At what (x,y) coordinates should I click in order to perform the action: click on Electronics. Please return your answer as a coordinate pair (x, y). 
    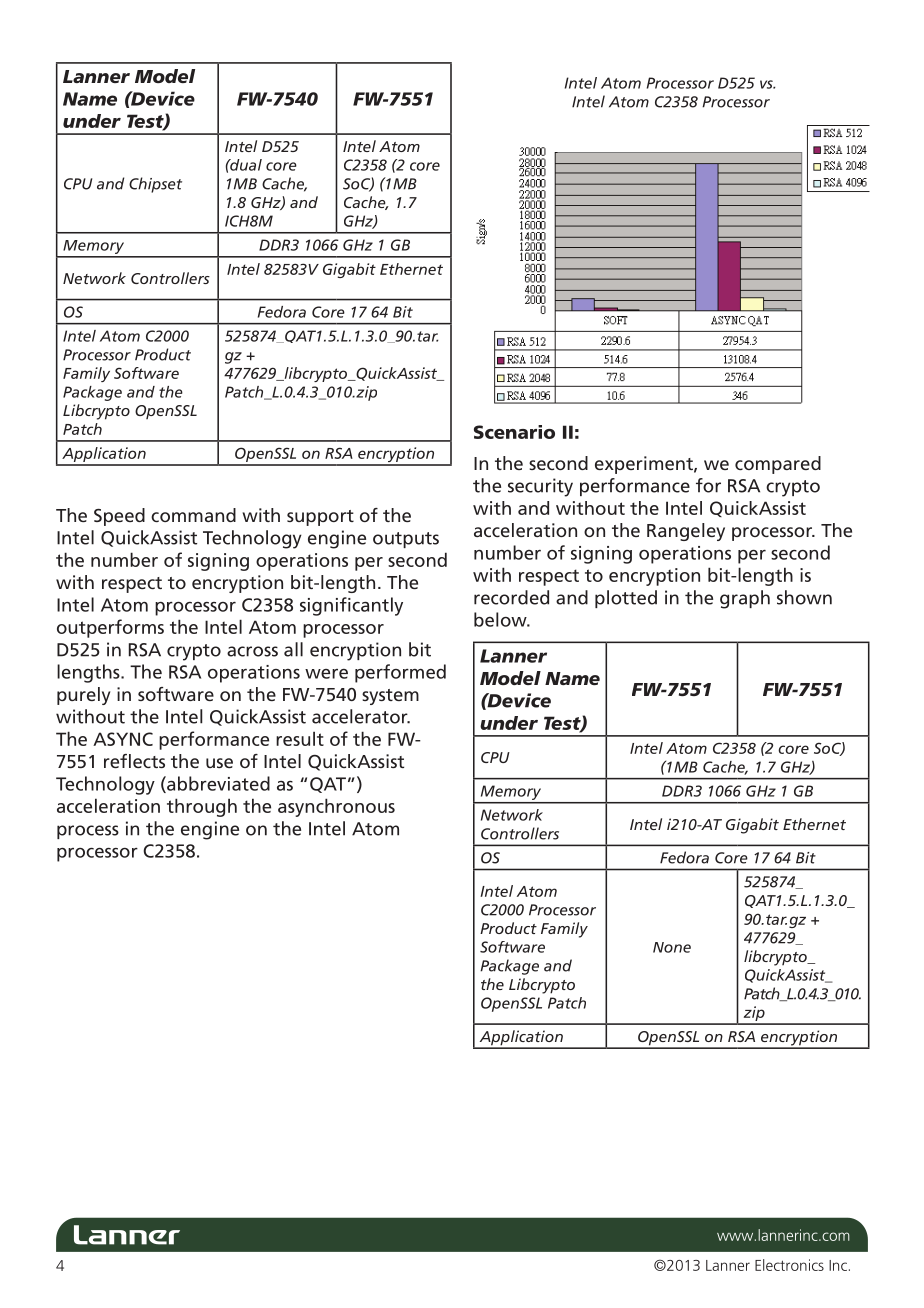
    Looking at the image, I should click on (789, 1265).
